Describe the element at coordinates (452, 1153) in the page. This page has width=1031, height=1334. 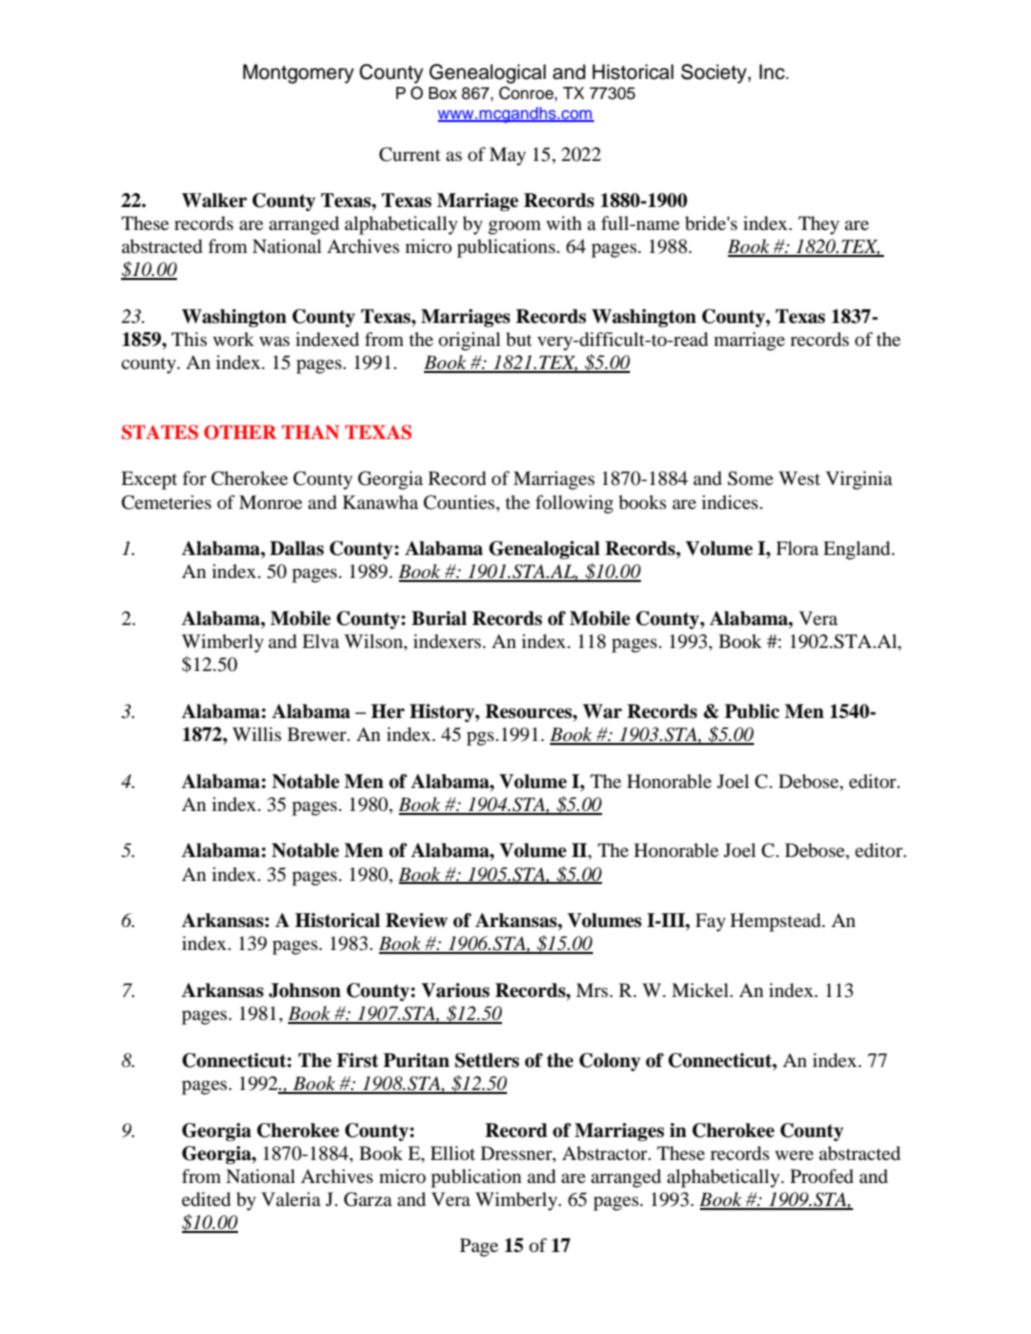
I see `Elliot` at that location.
